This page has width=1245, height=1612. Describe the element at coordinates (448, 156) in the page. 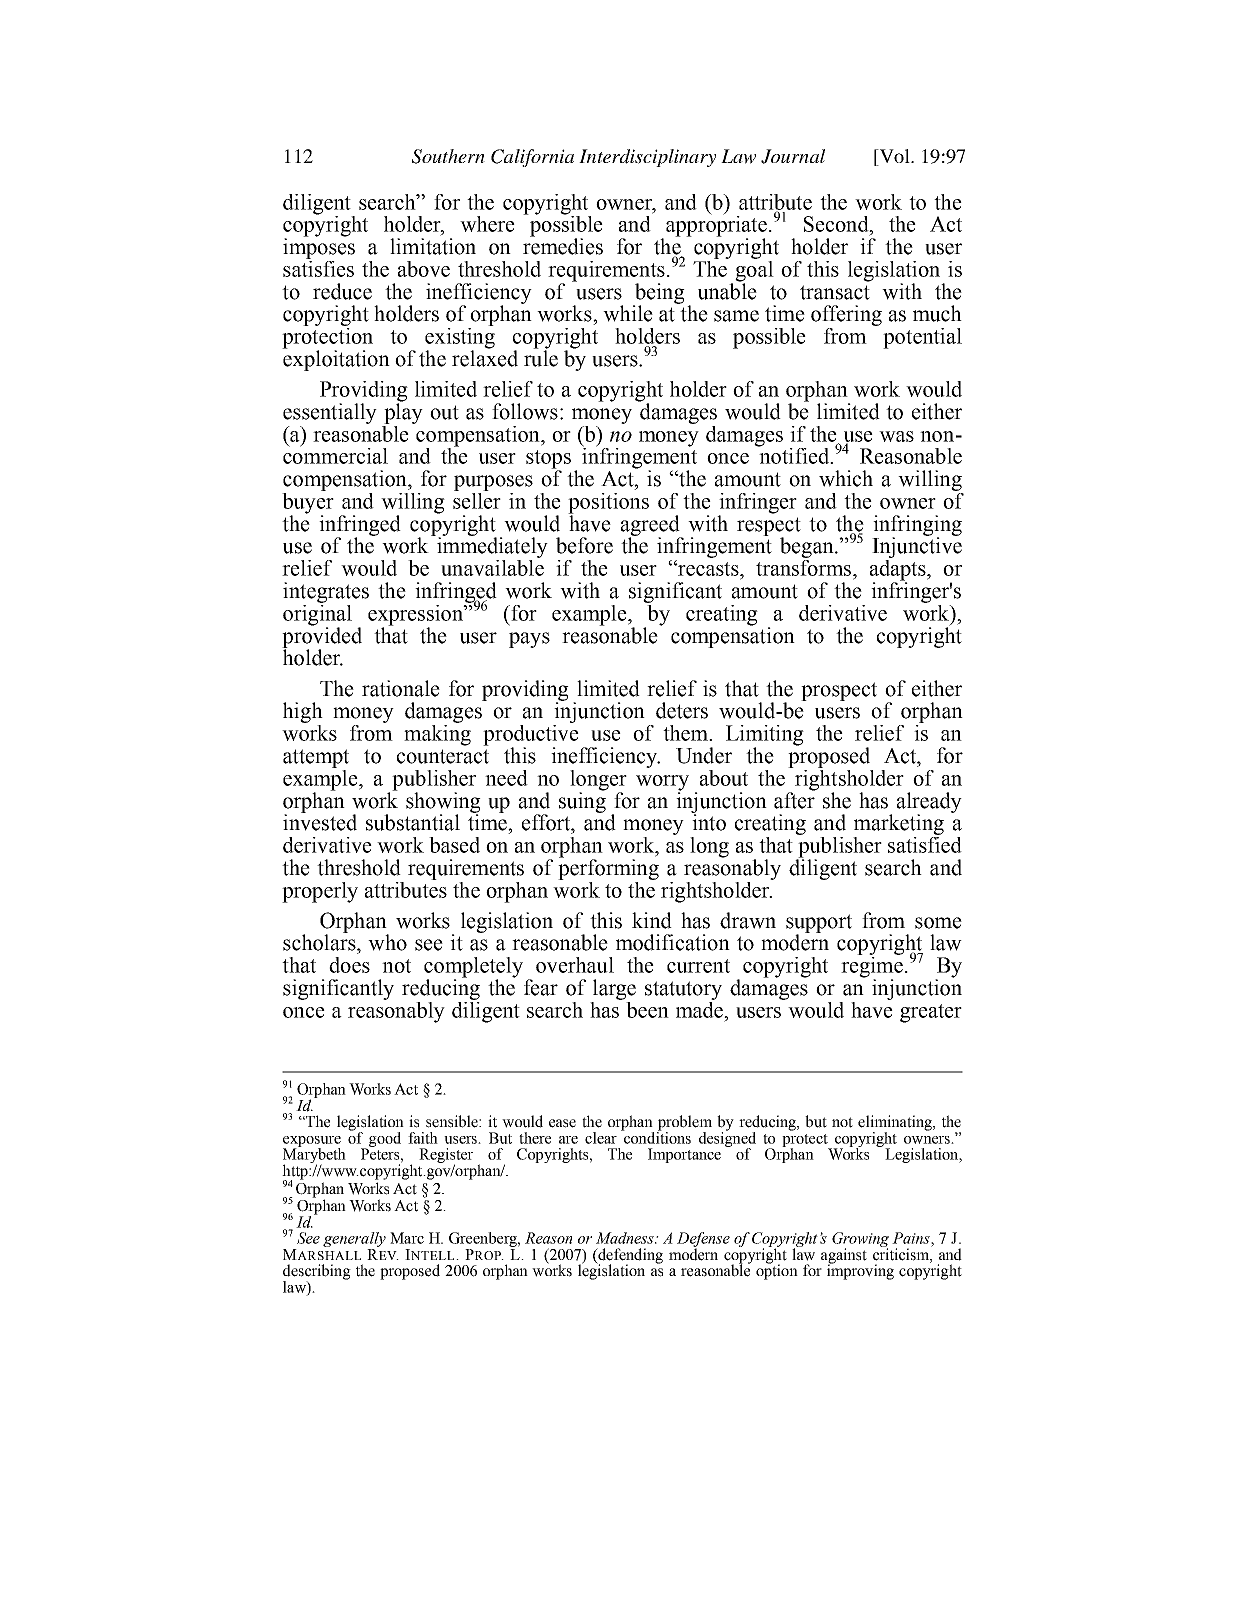

I see `Southern` at that location.
